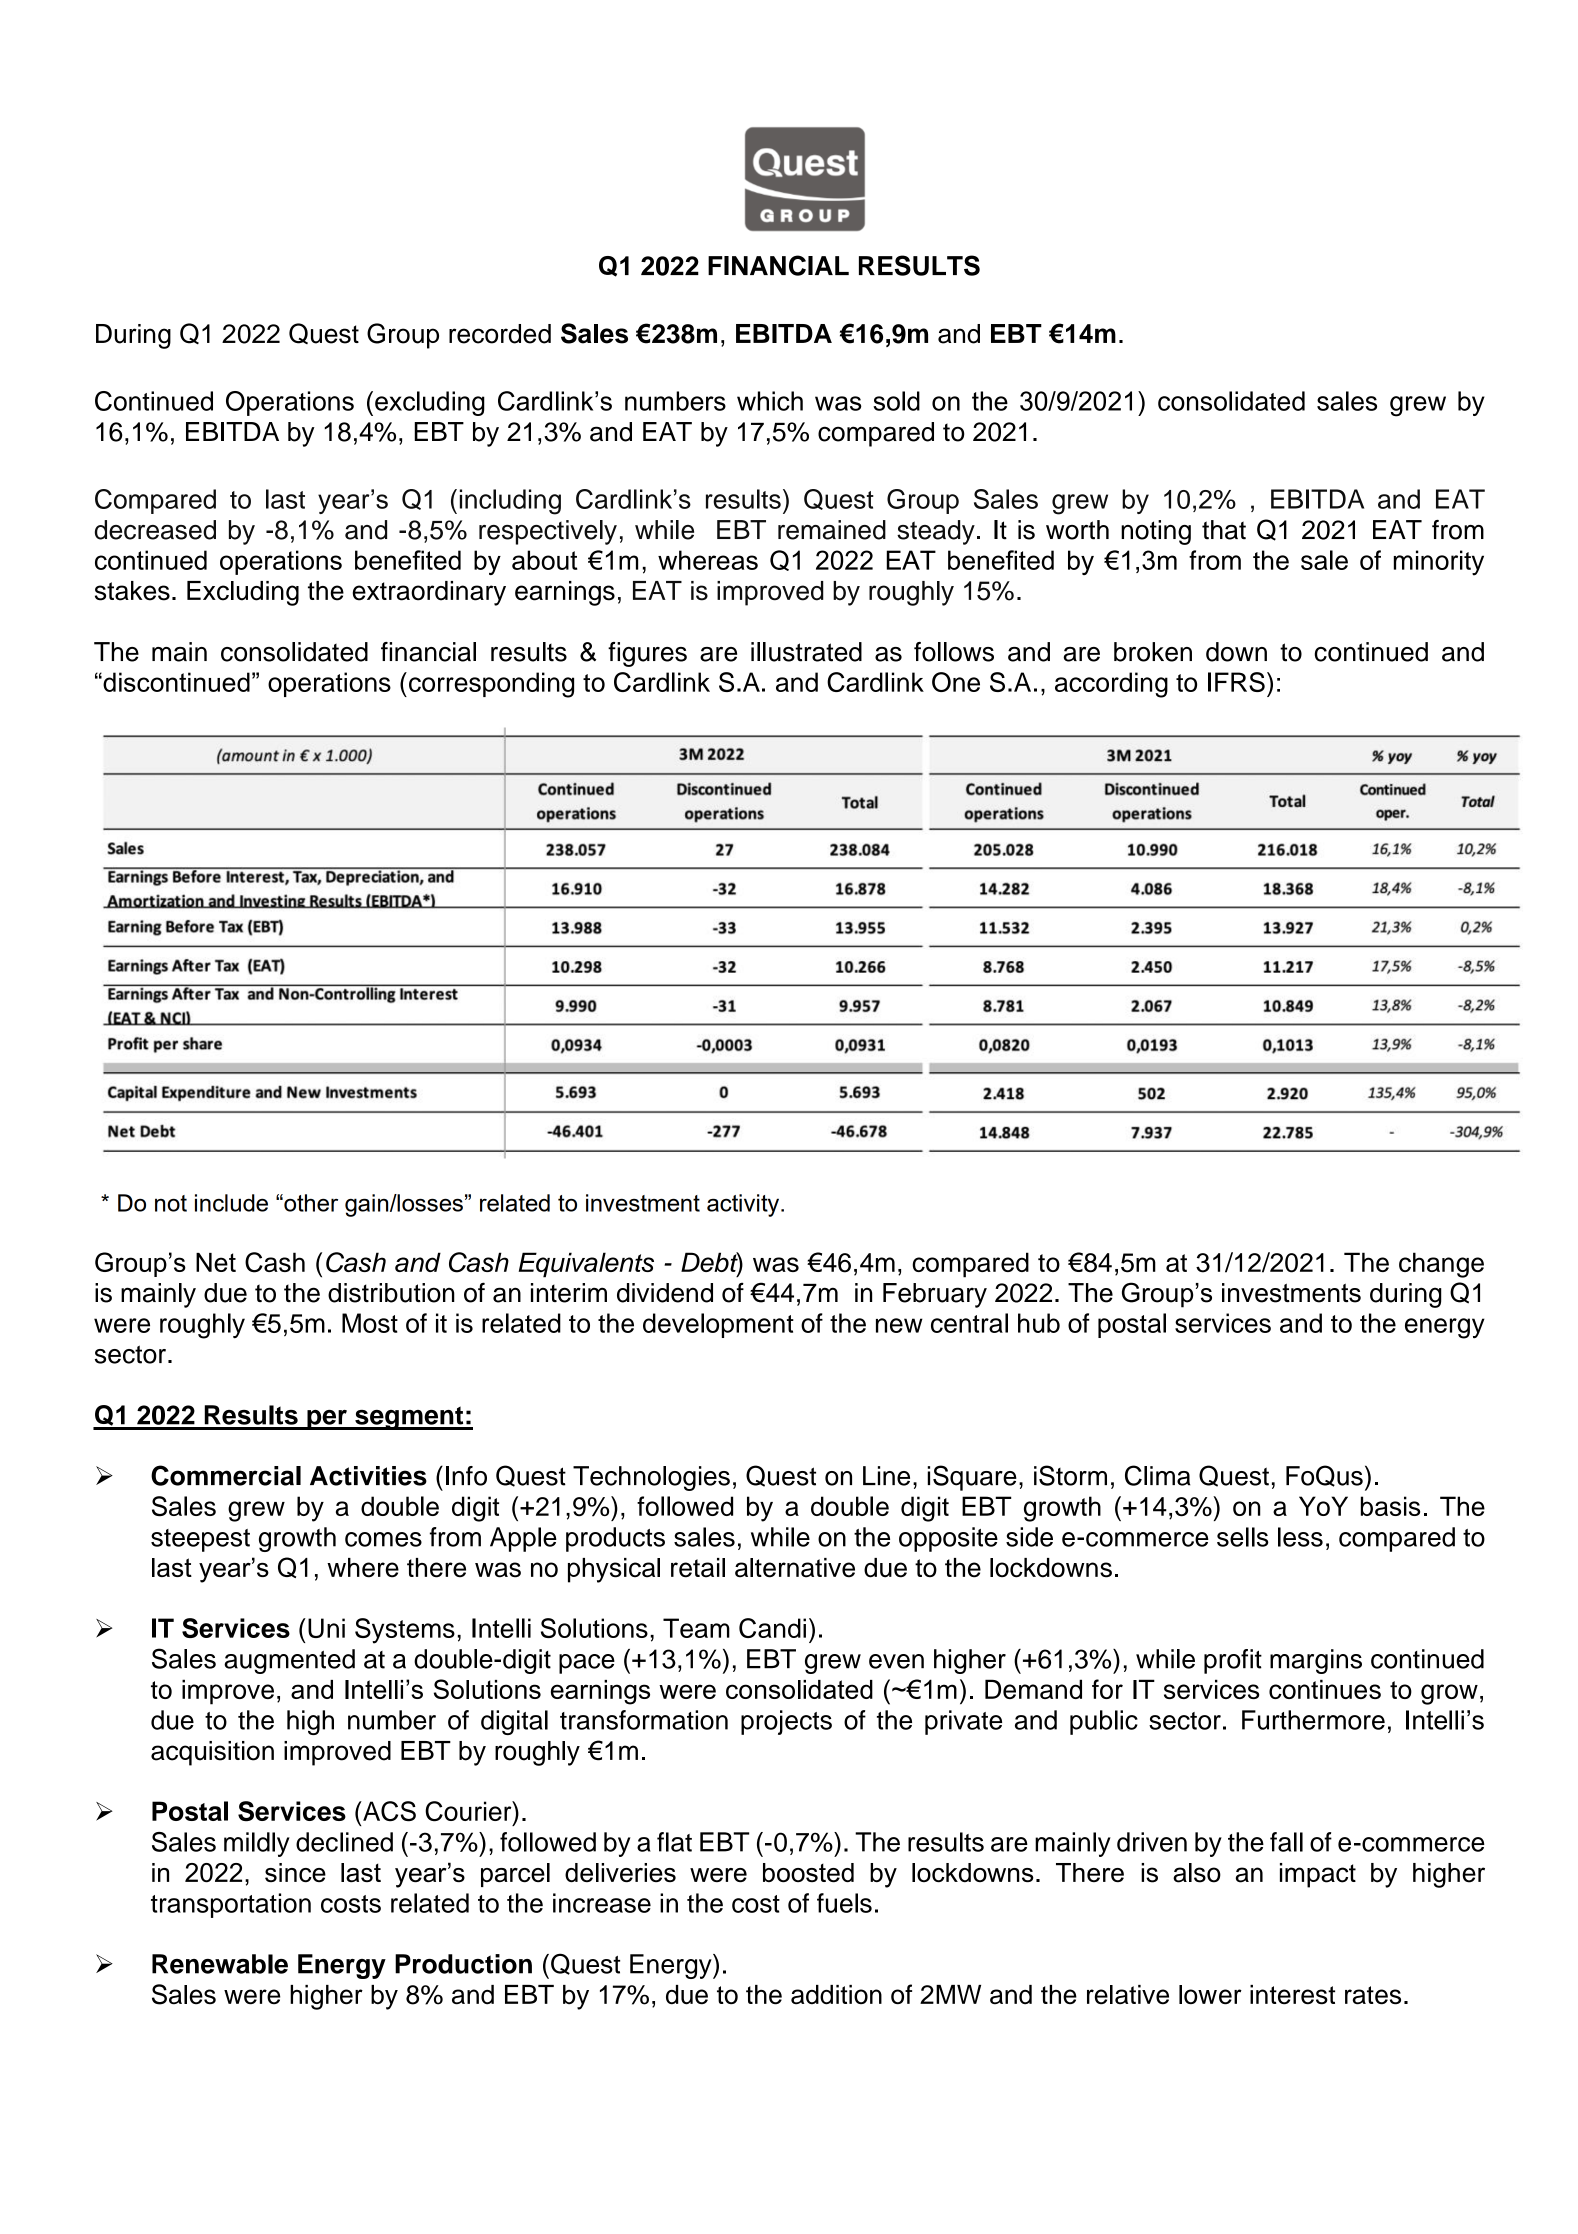  I want to click on which, so click(770, 401).
